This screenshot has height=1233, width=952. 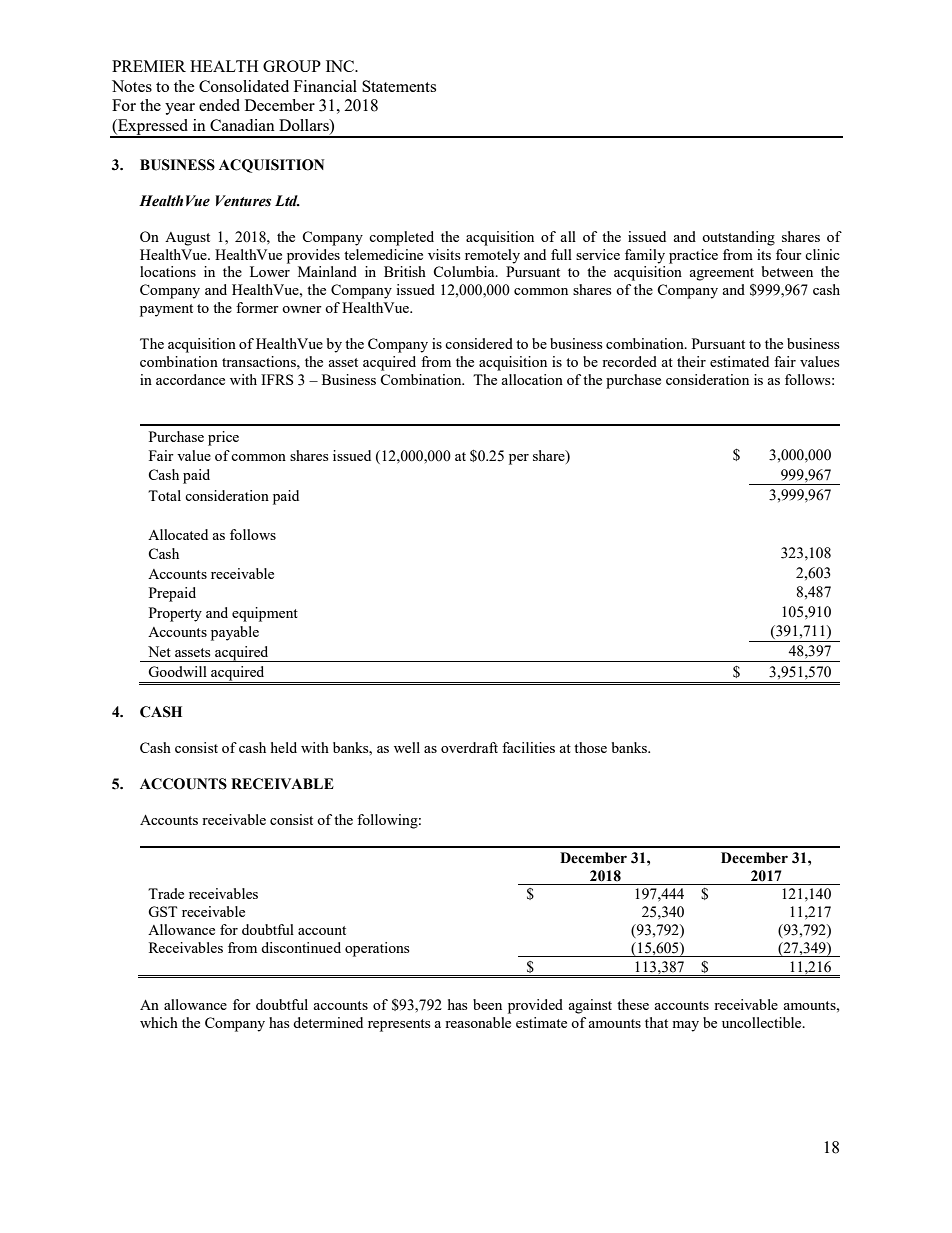 What do you see at coordinates (265, 614) in the screenshot?
I see `equipment` at bounding box center [265, 614].
